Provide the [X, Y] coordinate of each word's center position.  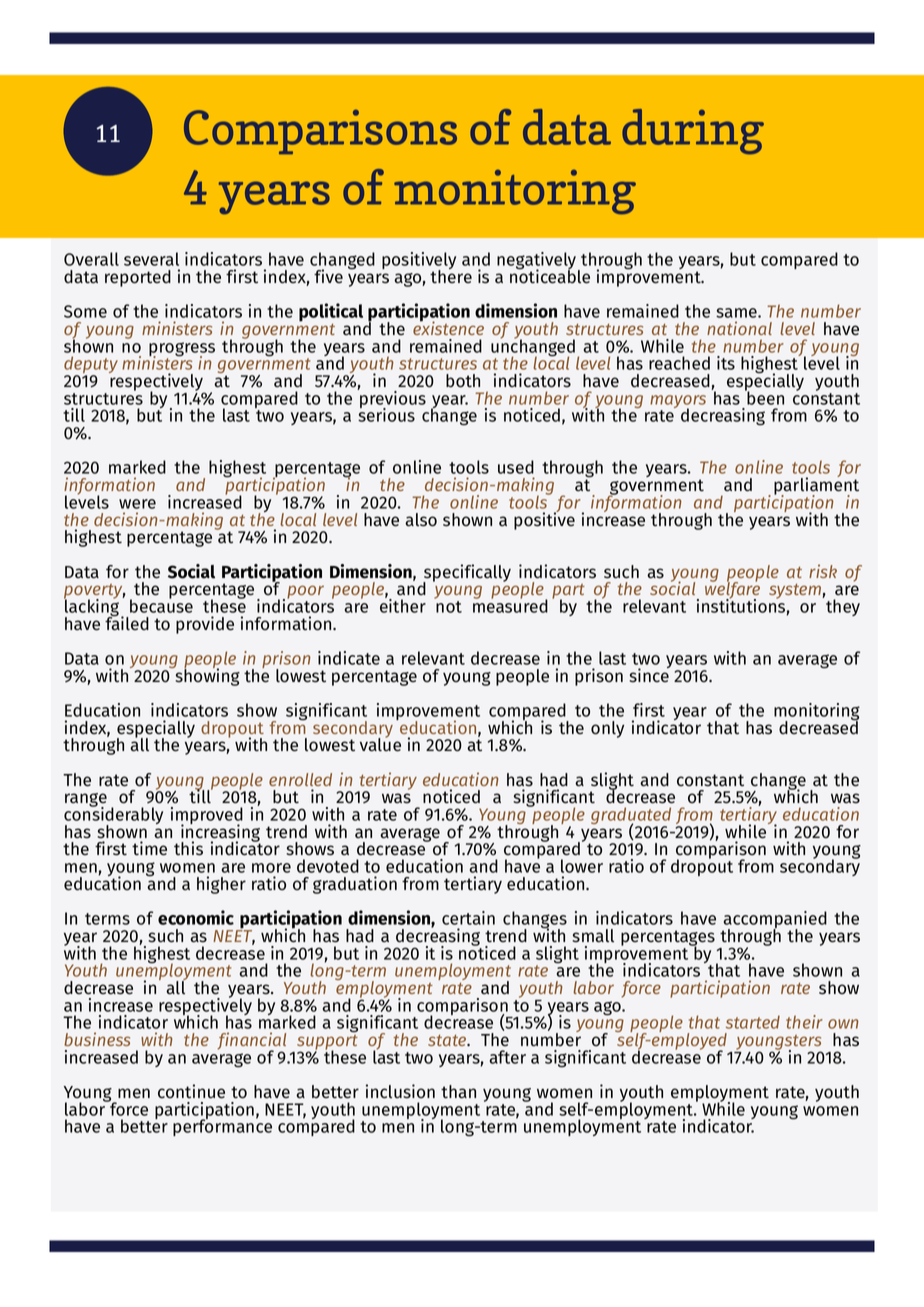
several [151, 259]
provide [205, 625]
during [693, 131]
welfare [732, 591]
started [753, 1022]
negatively [538, 262]
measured [510, 605]
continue [191, 1091]
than [458, 1092]
